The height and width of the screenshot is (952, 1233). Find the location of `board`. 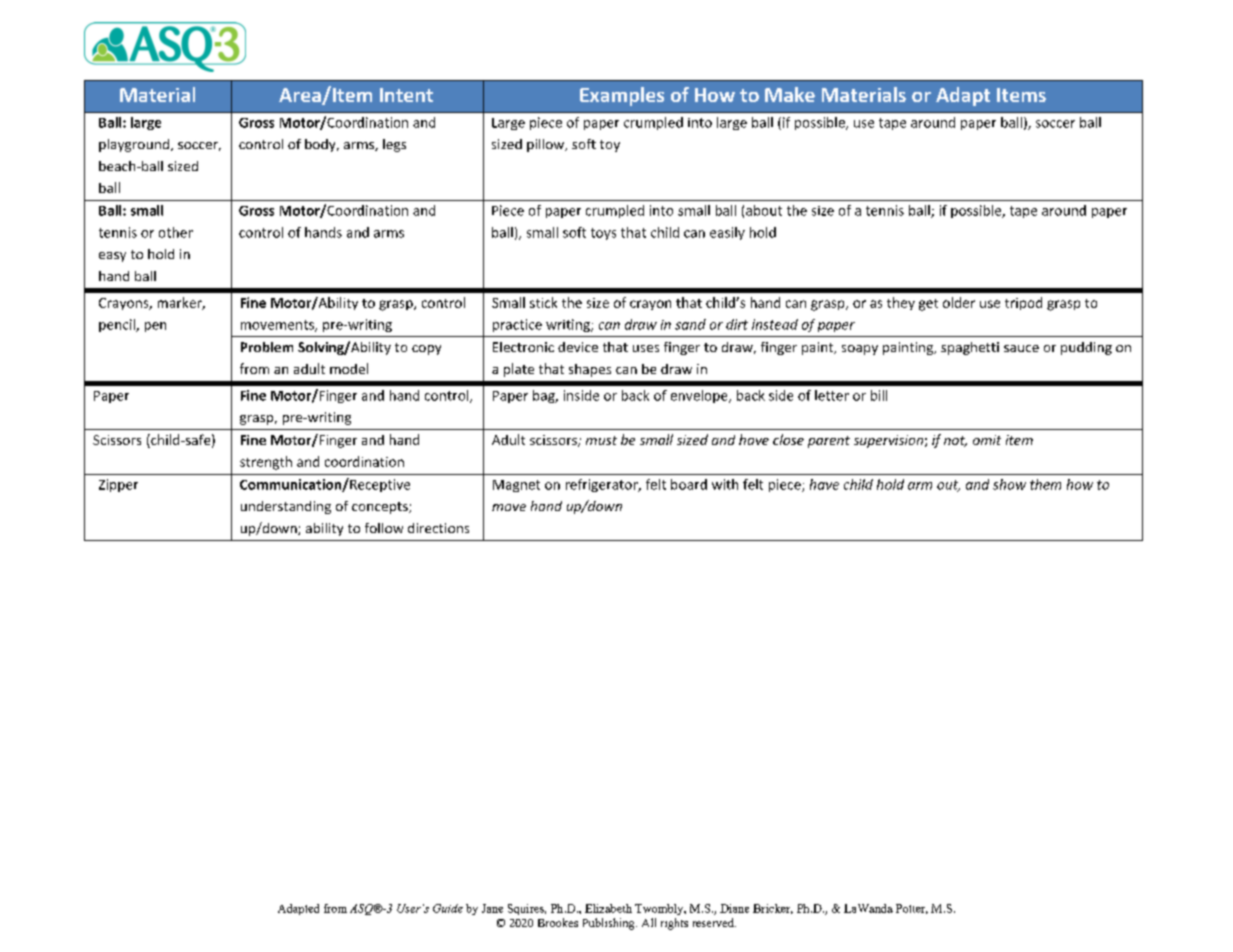

board is located at coordinates (689, 484).
